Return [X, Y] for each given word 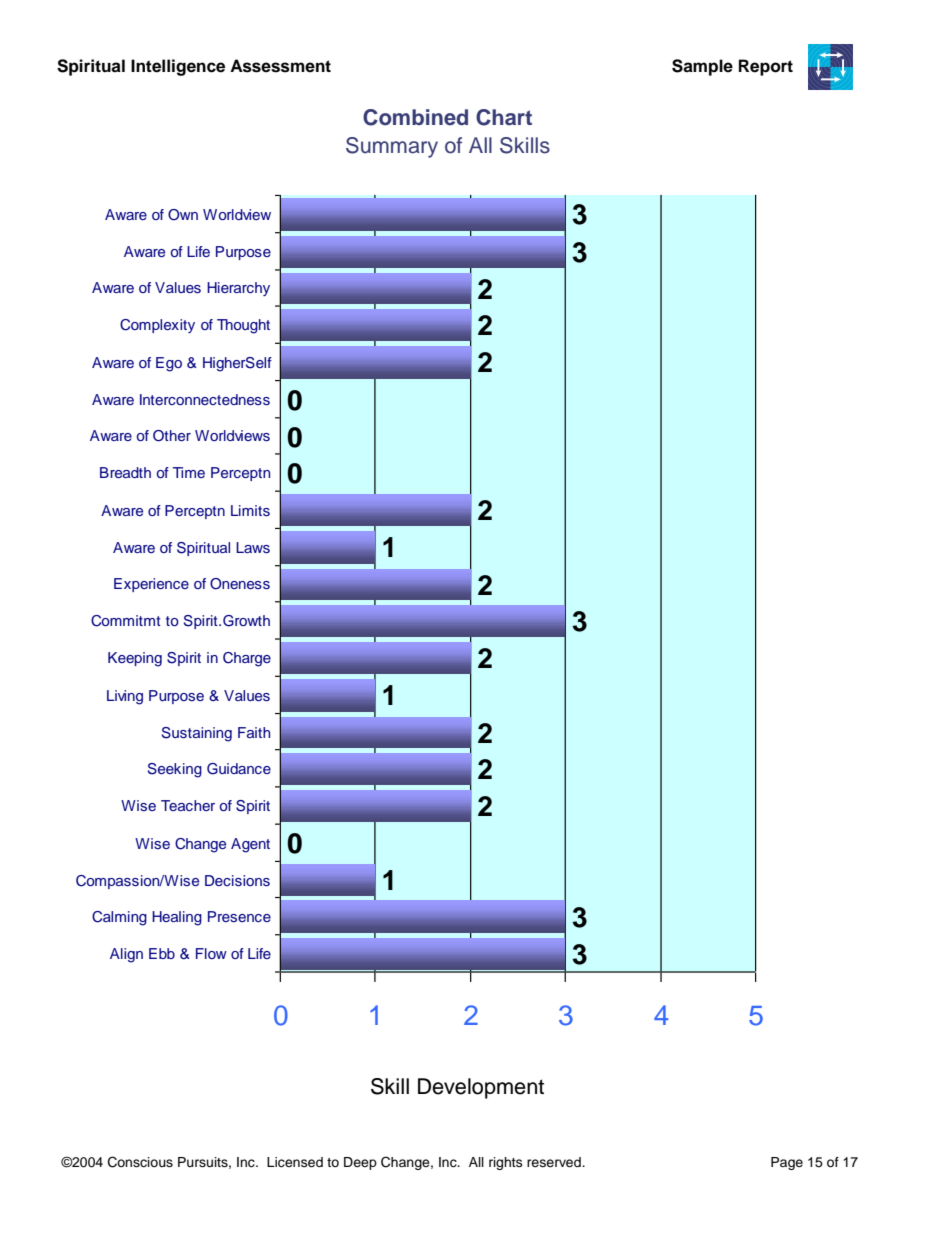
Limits [250, 510]
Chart [504, 117]
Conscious [140, 1162]
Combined [415, 117]
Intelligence [178, 67]
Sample [702, 67]
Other [172, 436]
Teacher [188, 805]
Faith [254, 732]
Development [481, 1088]
